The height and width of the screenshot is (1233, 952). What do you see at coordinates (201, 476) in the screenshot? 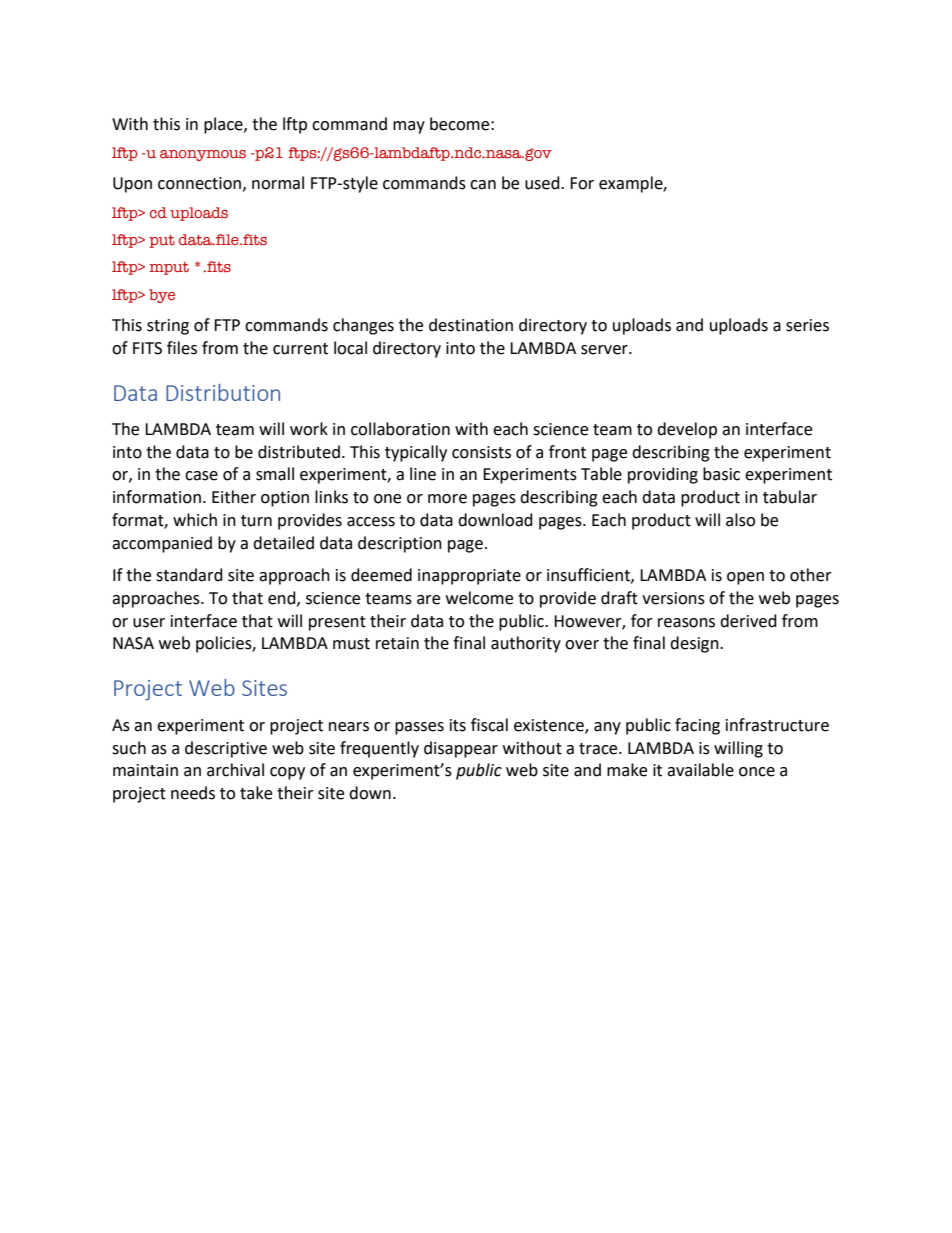
I see `case` at bounding box center [201, 476].
